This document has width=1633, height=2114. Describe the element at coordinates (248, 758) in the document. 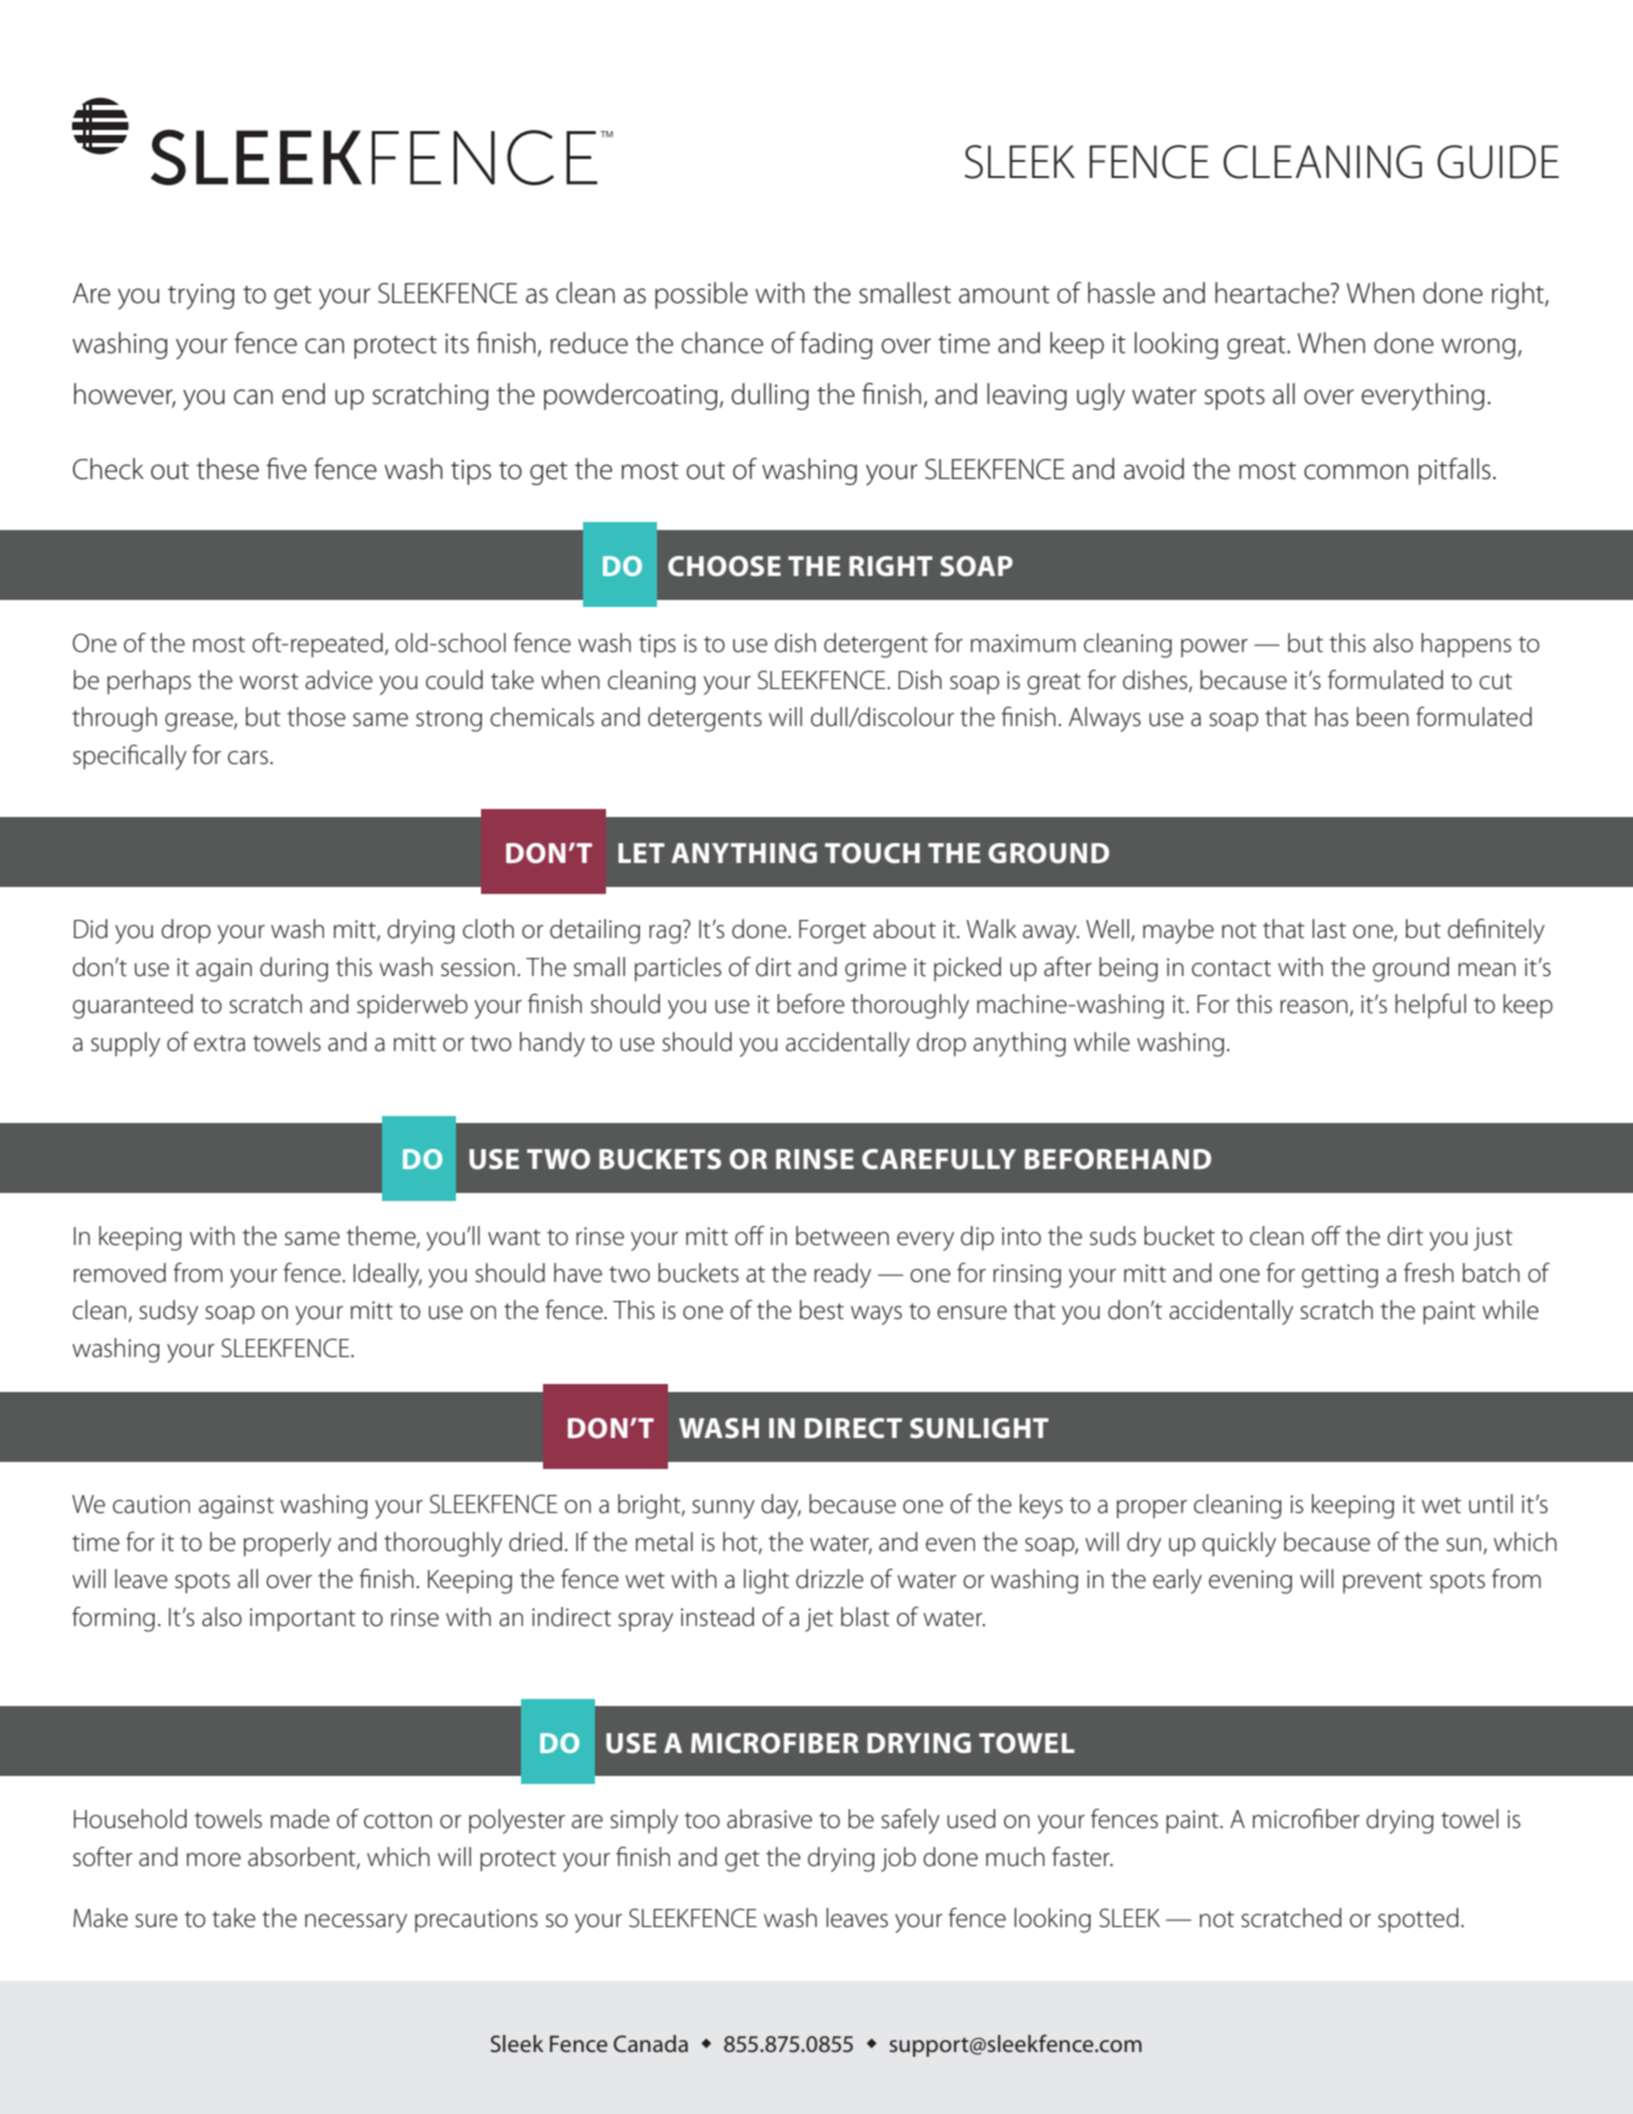

I see `cars` at that location.
